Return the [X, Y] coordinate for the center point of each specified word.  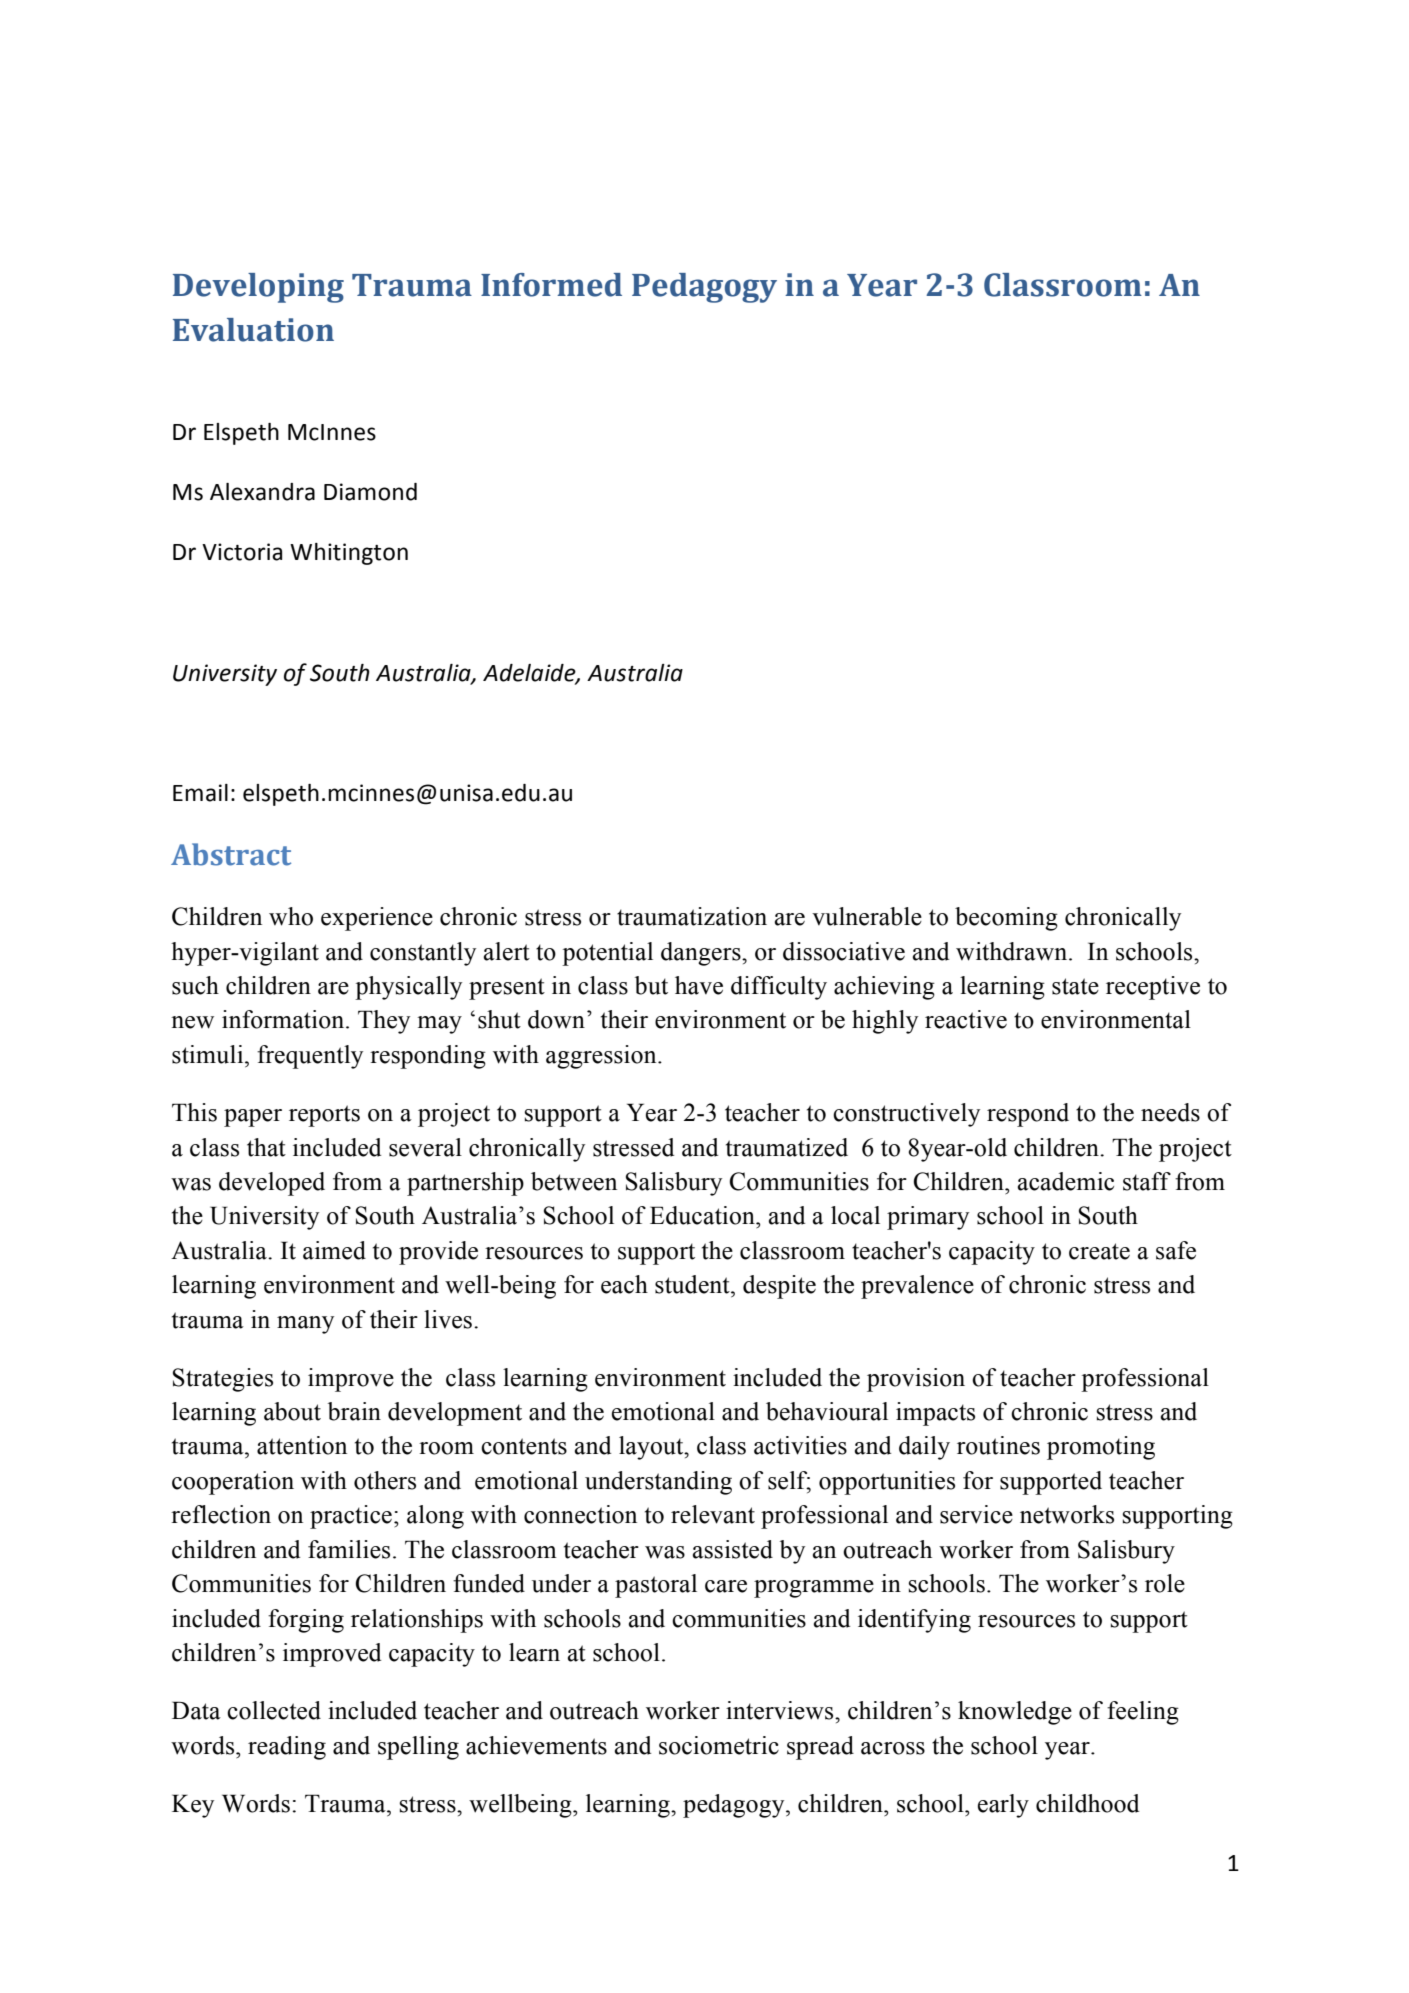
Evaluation [253, 330]
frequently [310, 1057]
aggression [602, 1057]
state [1075, 986]
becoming [1006, 919]
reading [287, 1748]
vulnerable [867, 916]
